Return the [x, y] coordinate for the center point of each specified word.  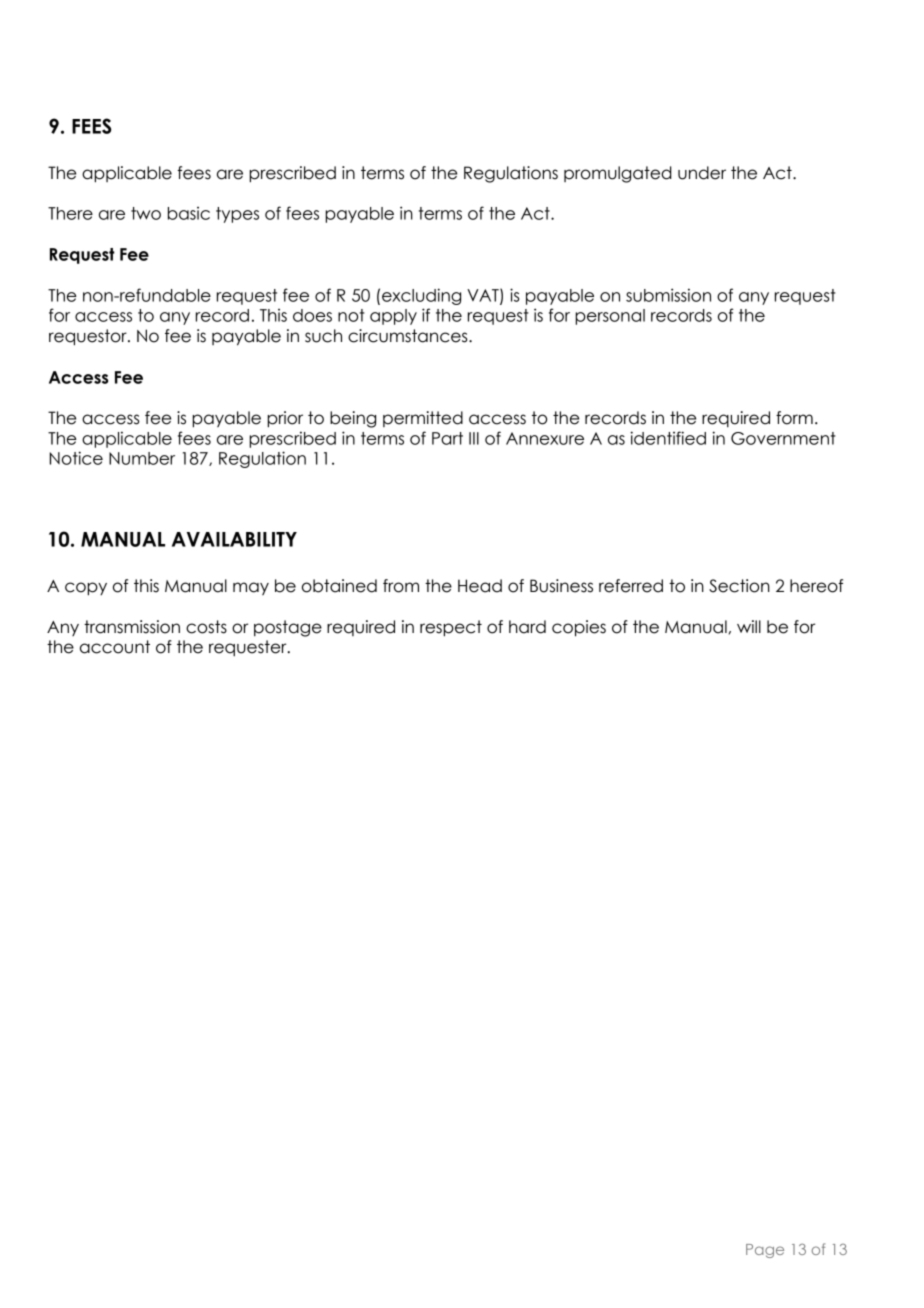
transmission [132, 627]
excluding [421, 296]
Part [447, 438]
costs [206, 627]
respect [451, 628]
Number [142, 458]
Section [739, 586]
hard [527, 627]
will [749, 626]
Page [765, 1251]
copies [579, 628]
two [146, 213]
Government [783, 438]
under [702, 173]
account [115, 647]
